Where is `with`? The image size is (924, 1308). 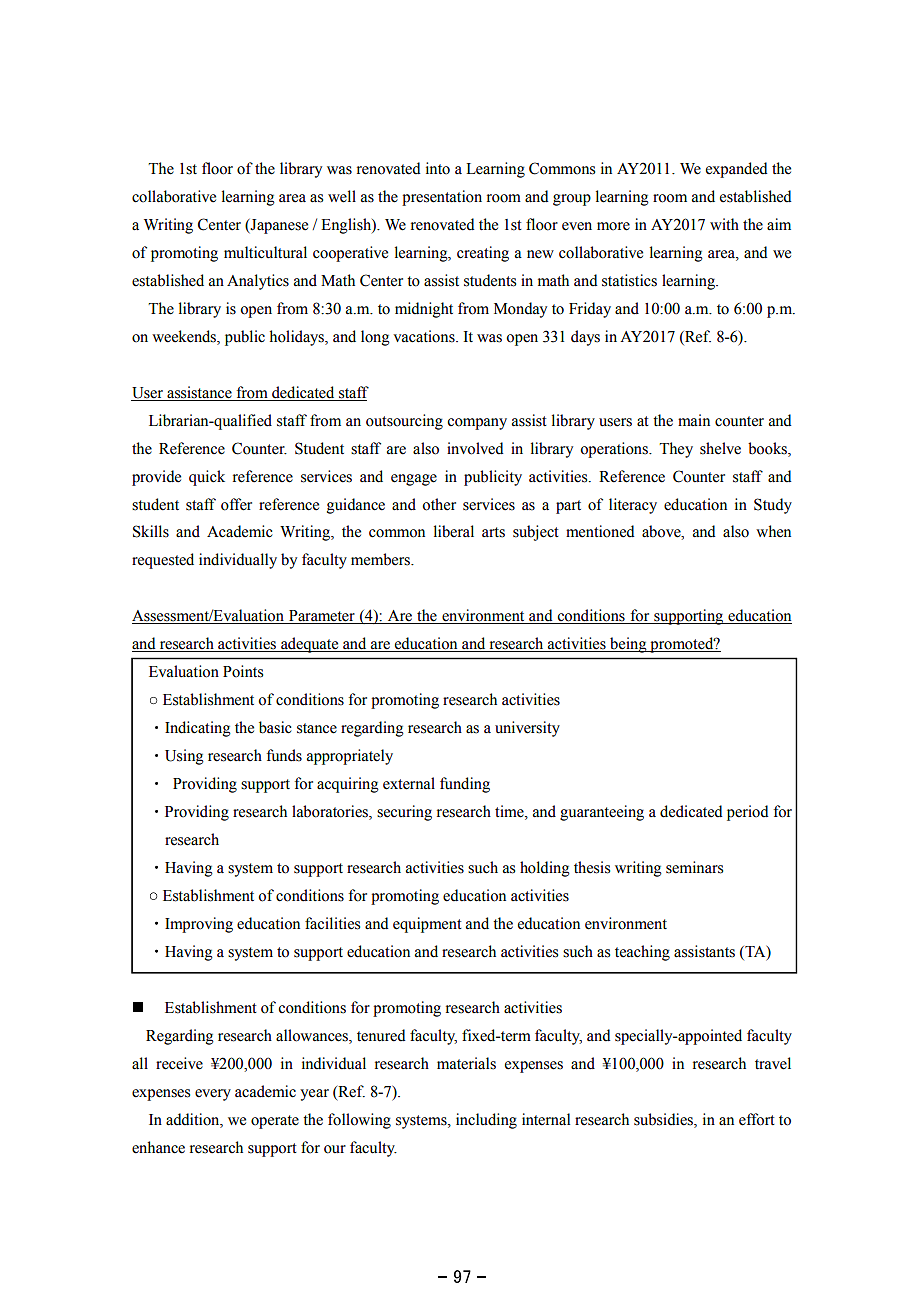
with is located at coordinates (724, 224).
